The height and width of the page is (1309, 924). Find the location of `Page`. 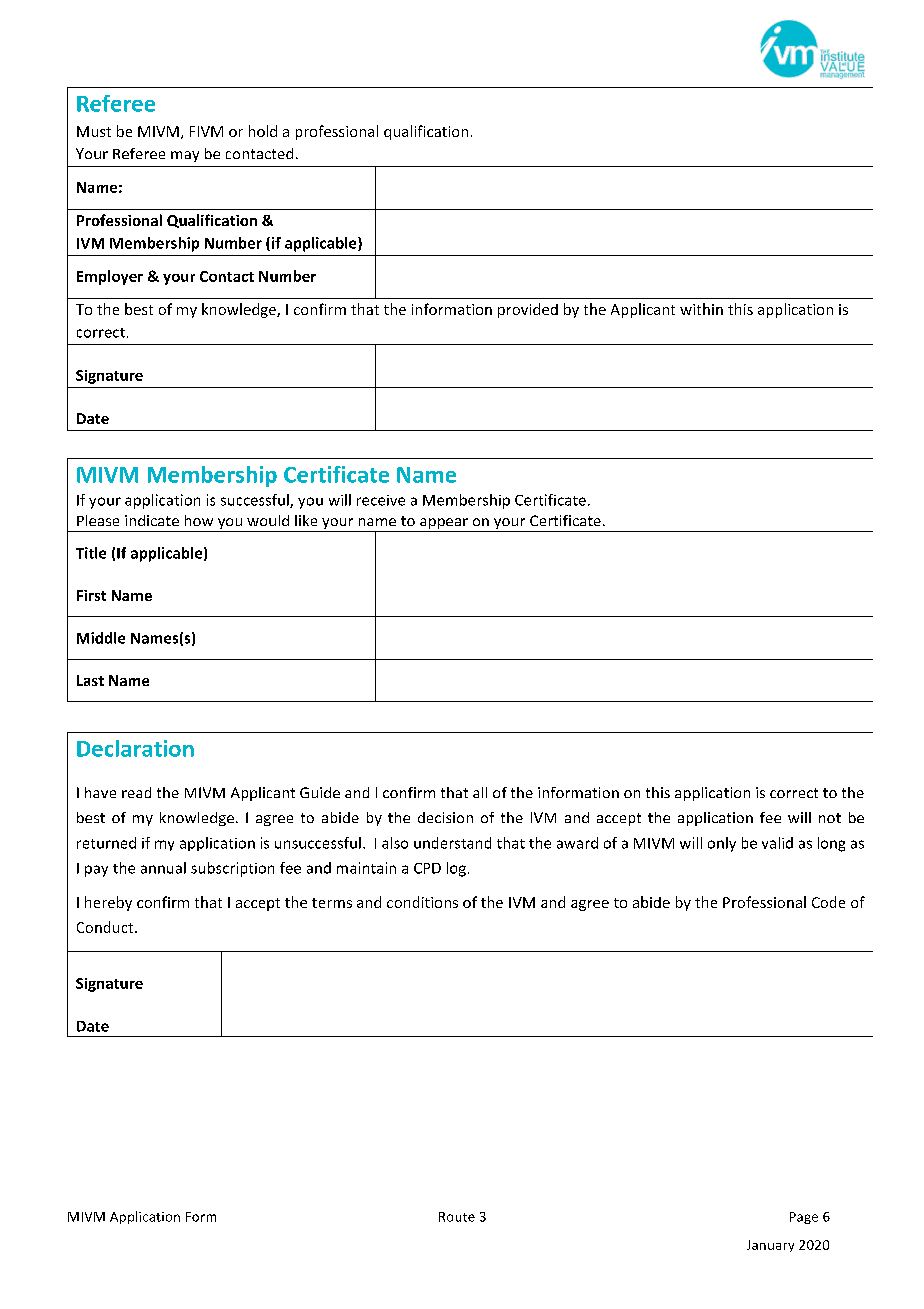

Page is located at coordinates (804, 1218).
